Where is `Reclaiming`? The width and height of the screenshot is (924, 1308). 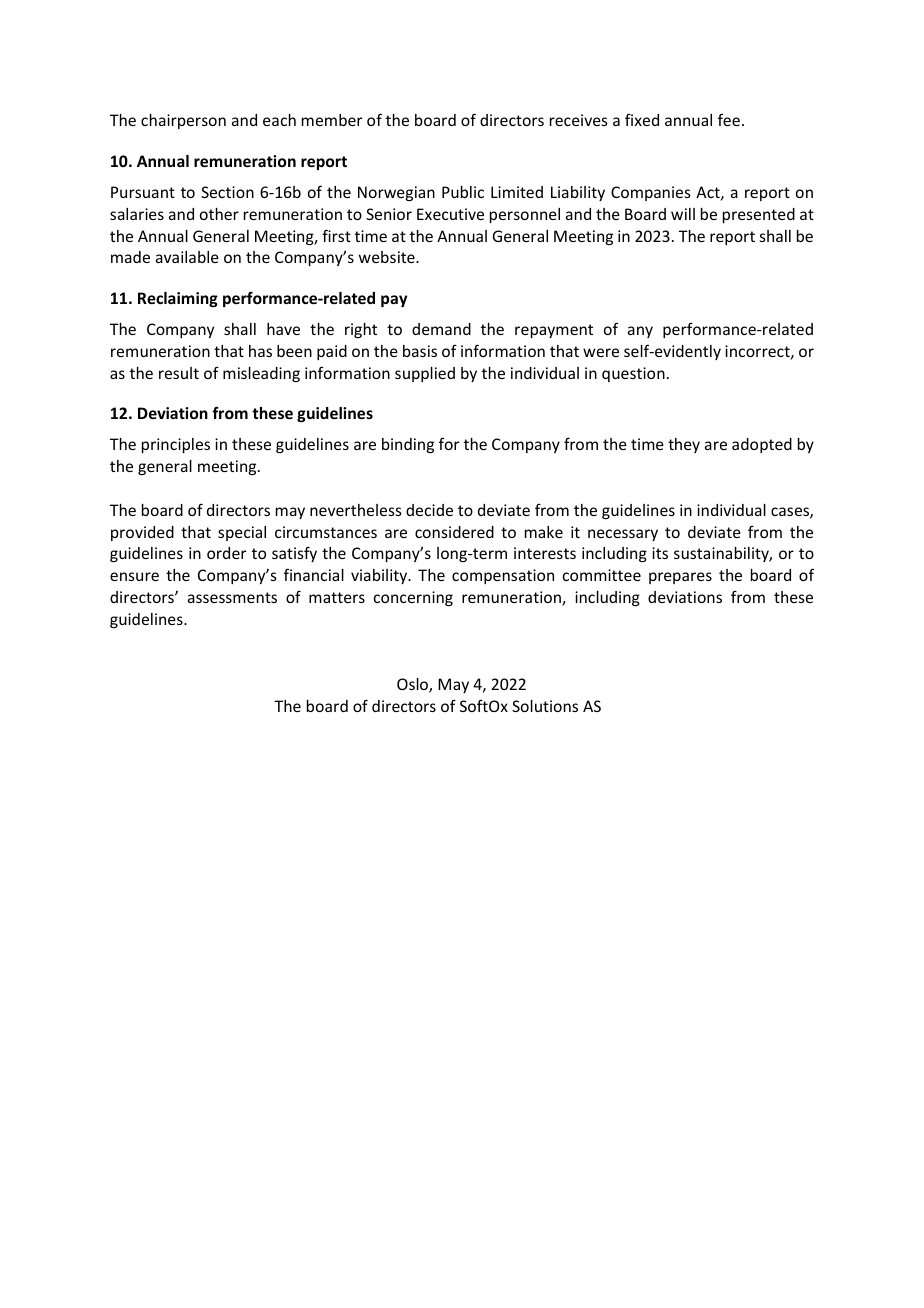
Reclaiming is located at coordinates (178, 299).
